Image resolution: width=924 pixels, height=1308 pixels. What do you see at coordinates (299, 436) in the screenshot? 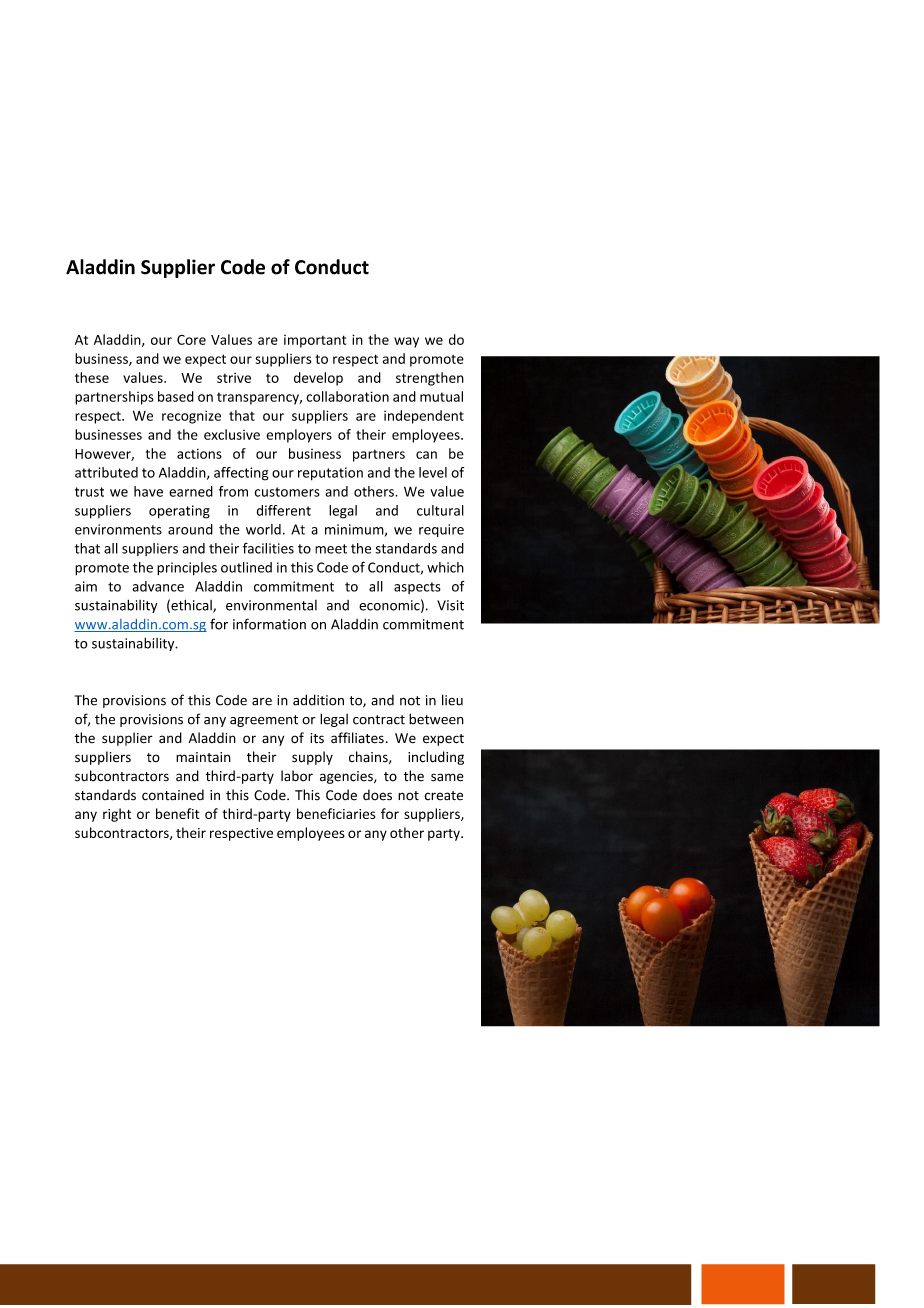
I see `employers` at bounding box center [299, 436].
